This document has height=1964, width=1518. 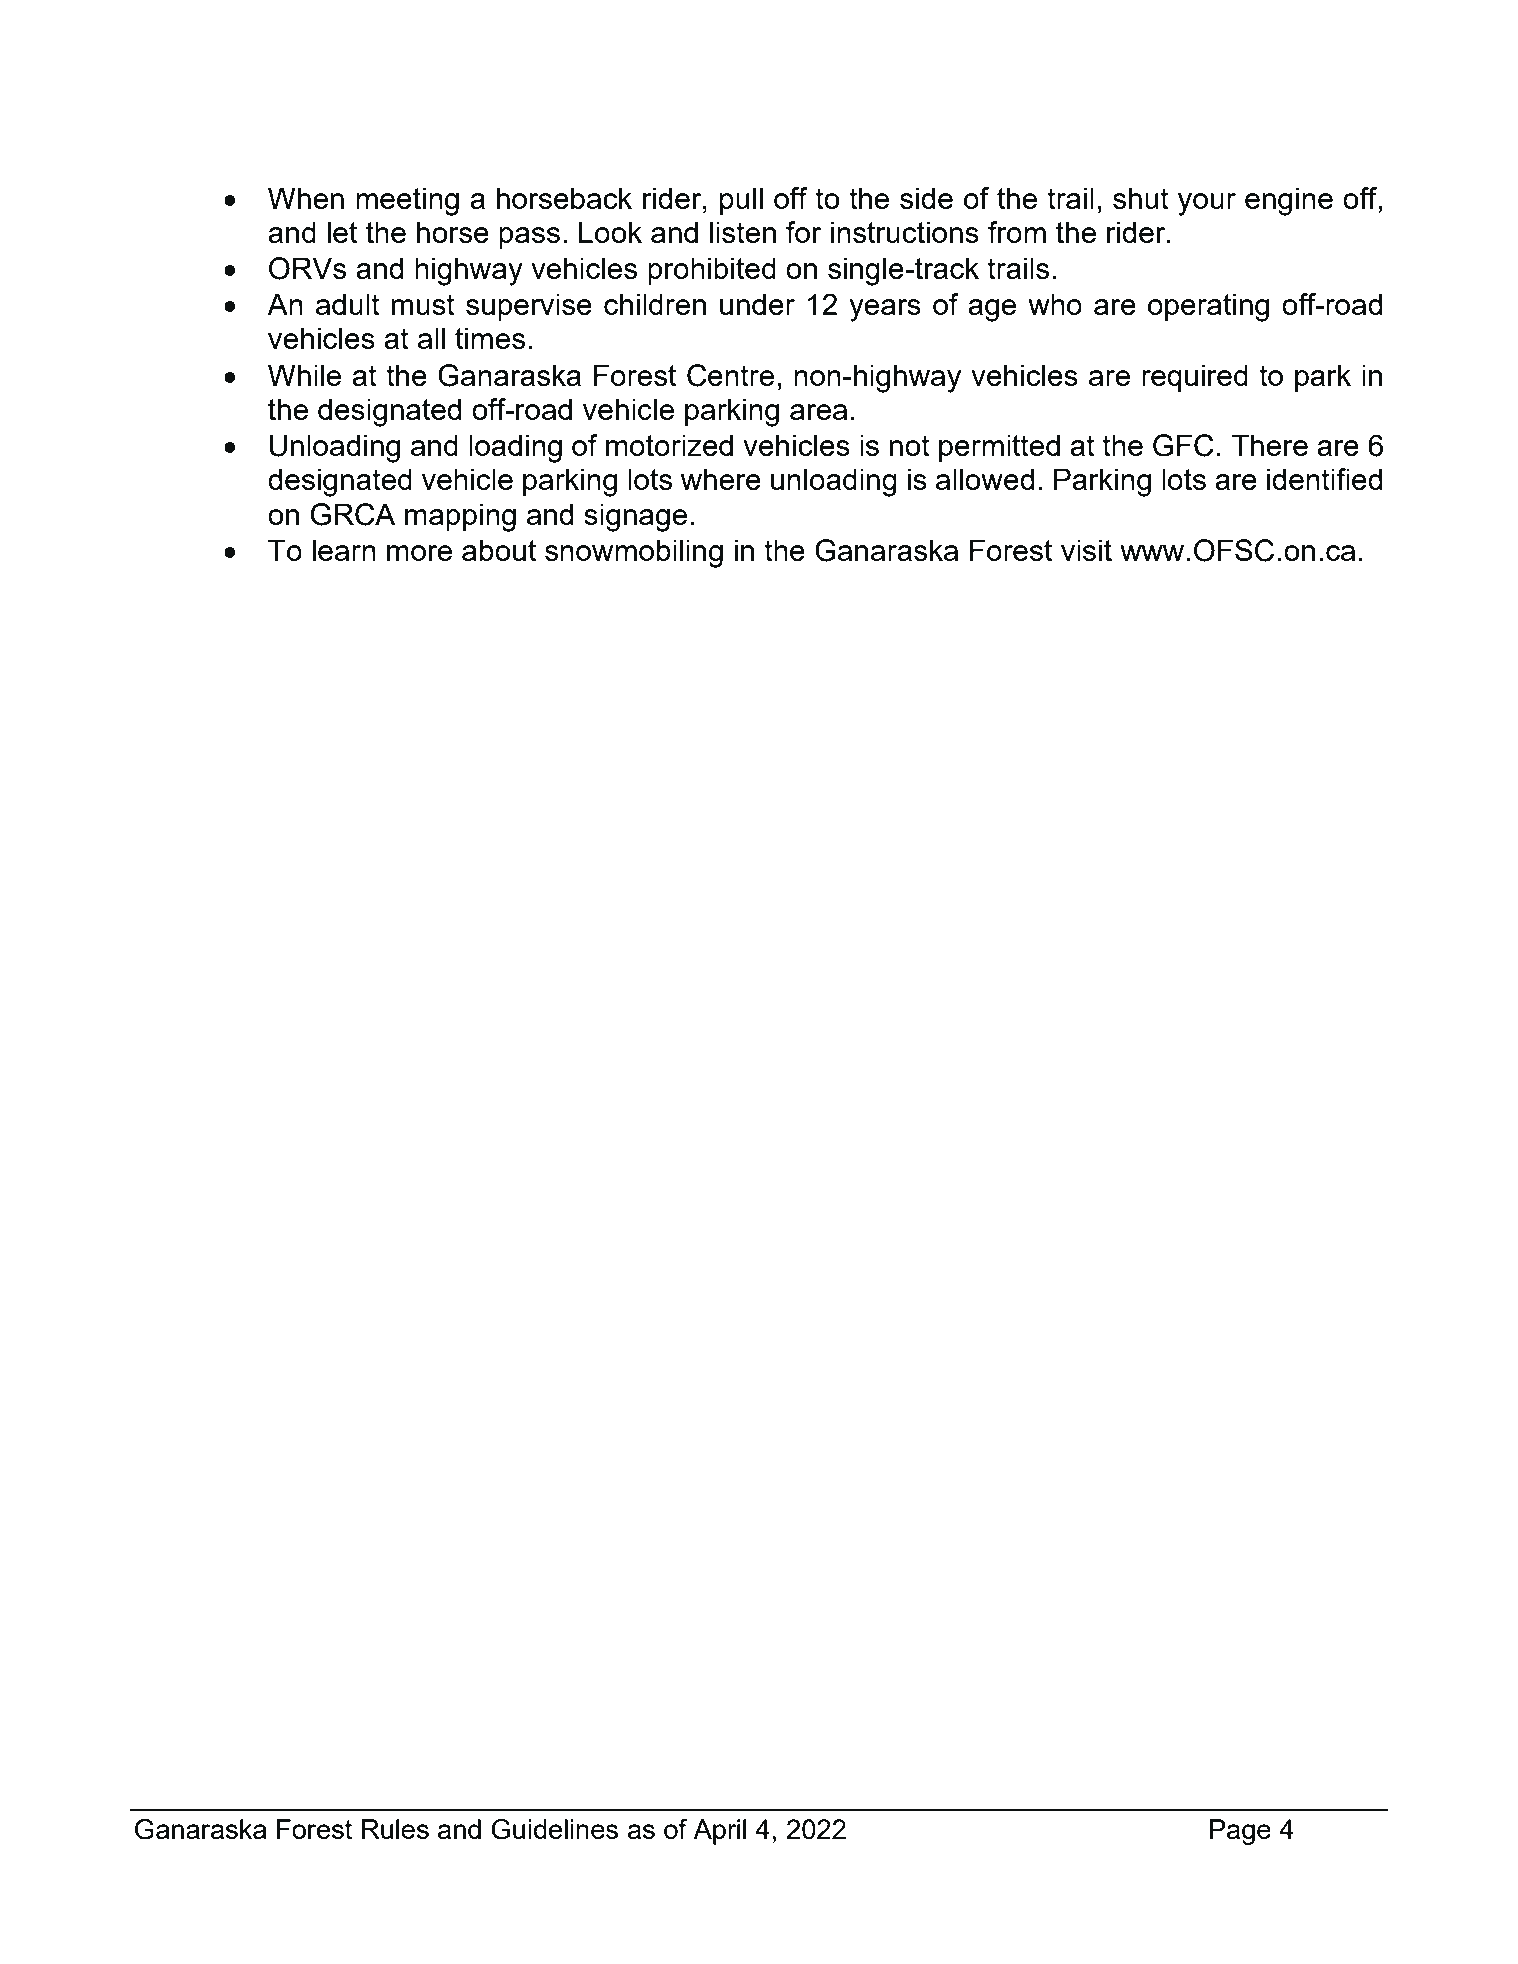 I want to click on visit, so click(x=1086, y=550).
